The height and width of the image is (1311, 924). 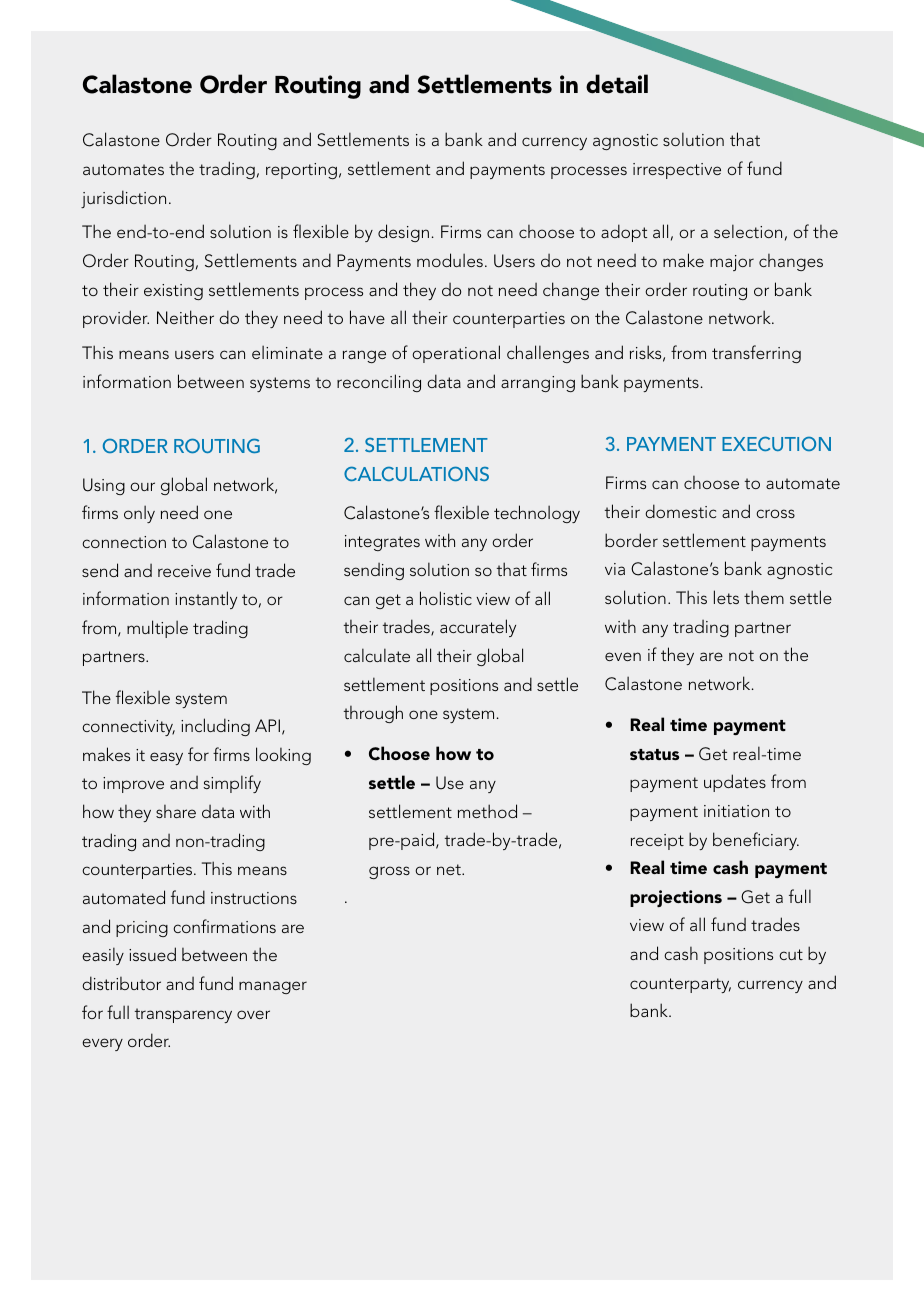 What do you see at coordinates (735, 783) in the image?
I see `updates` at bounding box center [735, 783].
